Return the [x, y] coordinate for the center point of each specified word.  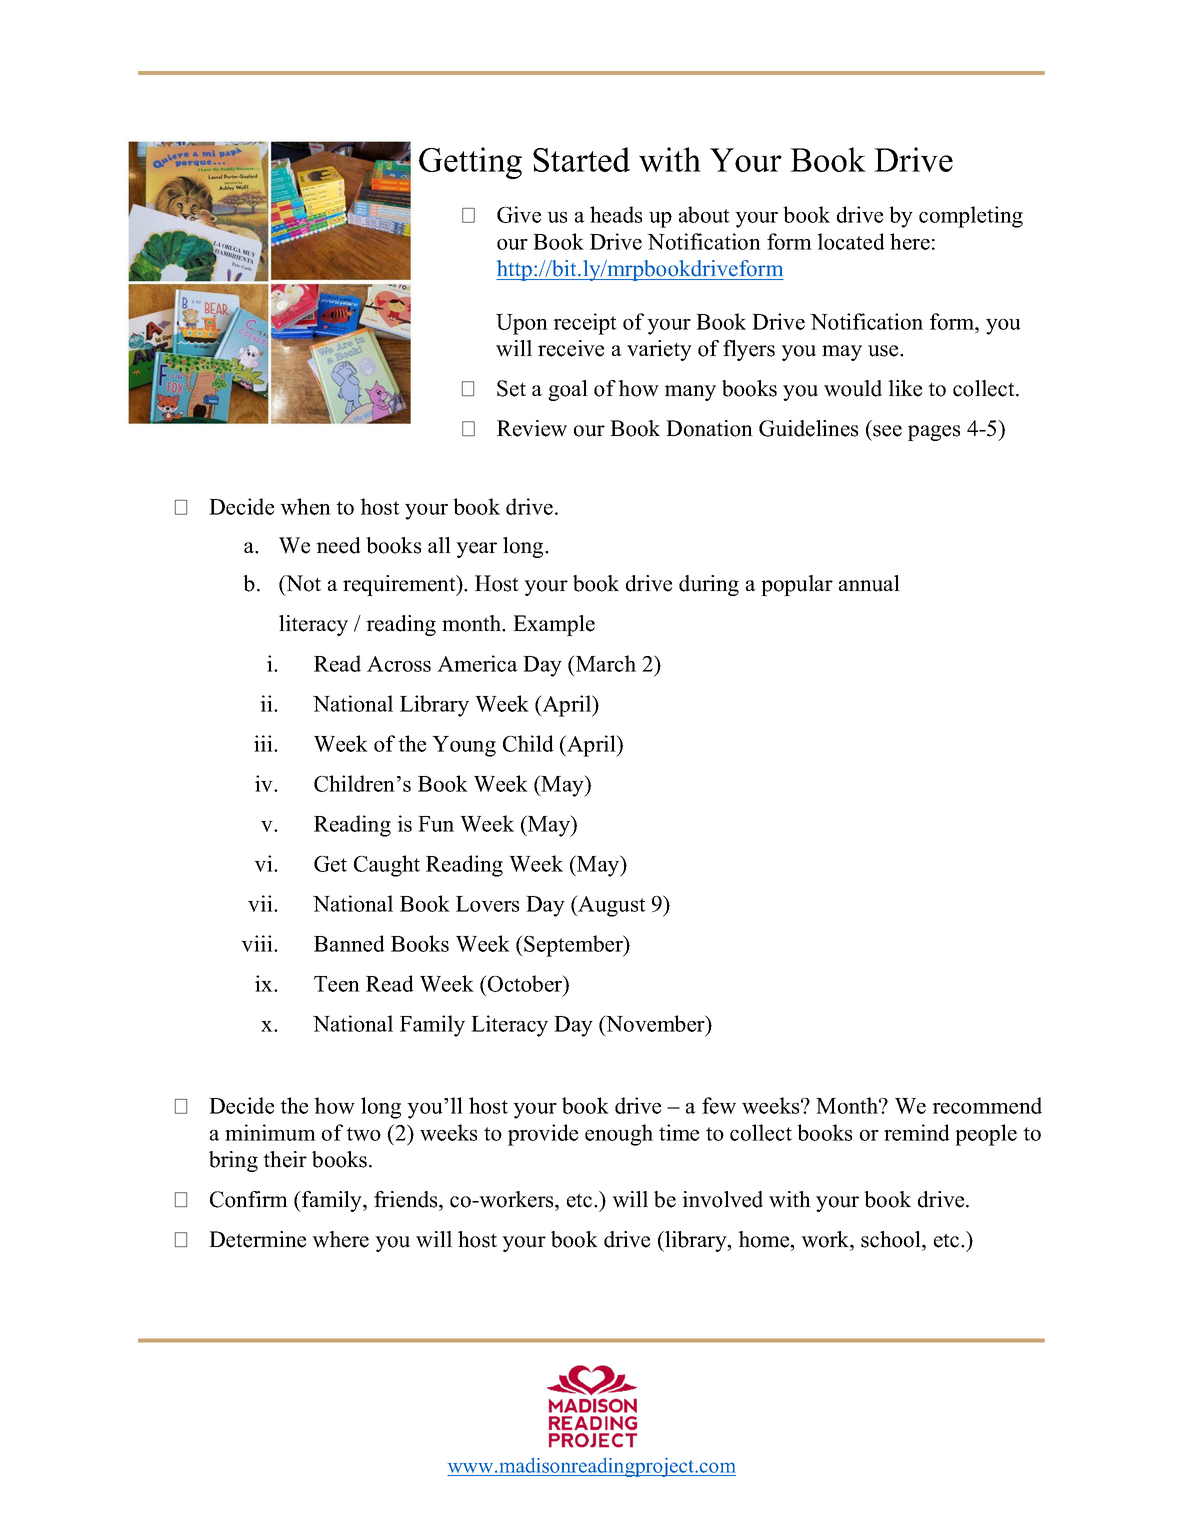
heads [616, 214]
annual [869, 583]
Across [399, 664]
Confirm [249, 1199]
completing [971, 217]
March [605, 663]
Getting [470, 163]
